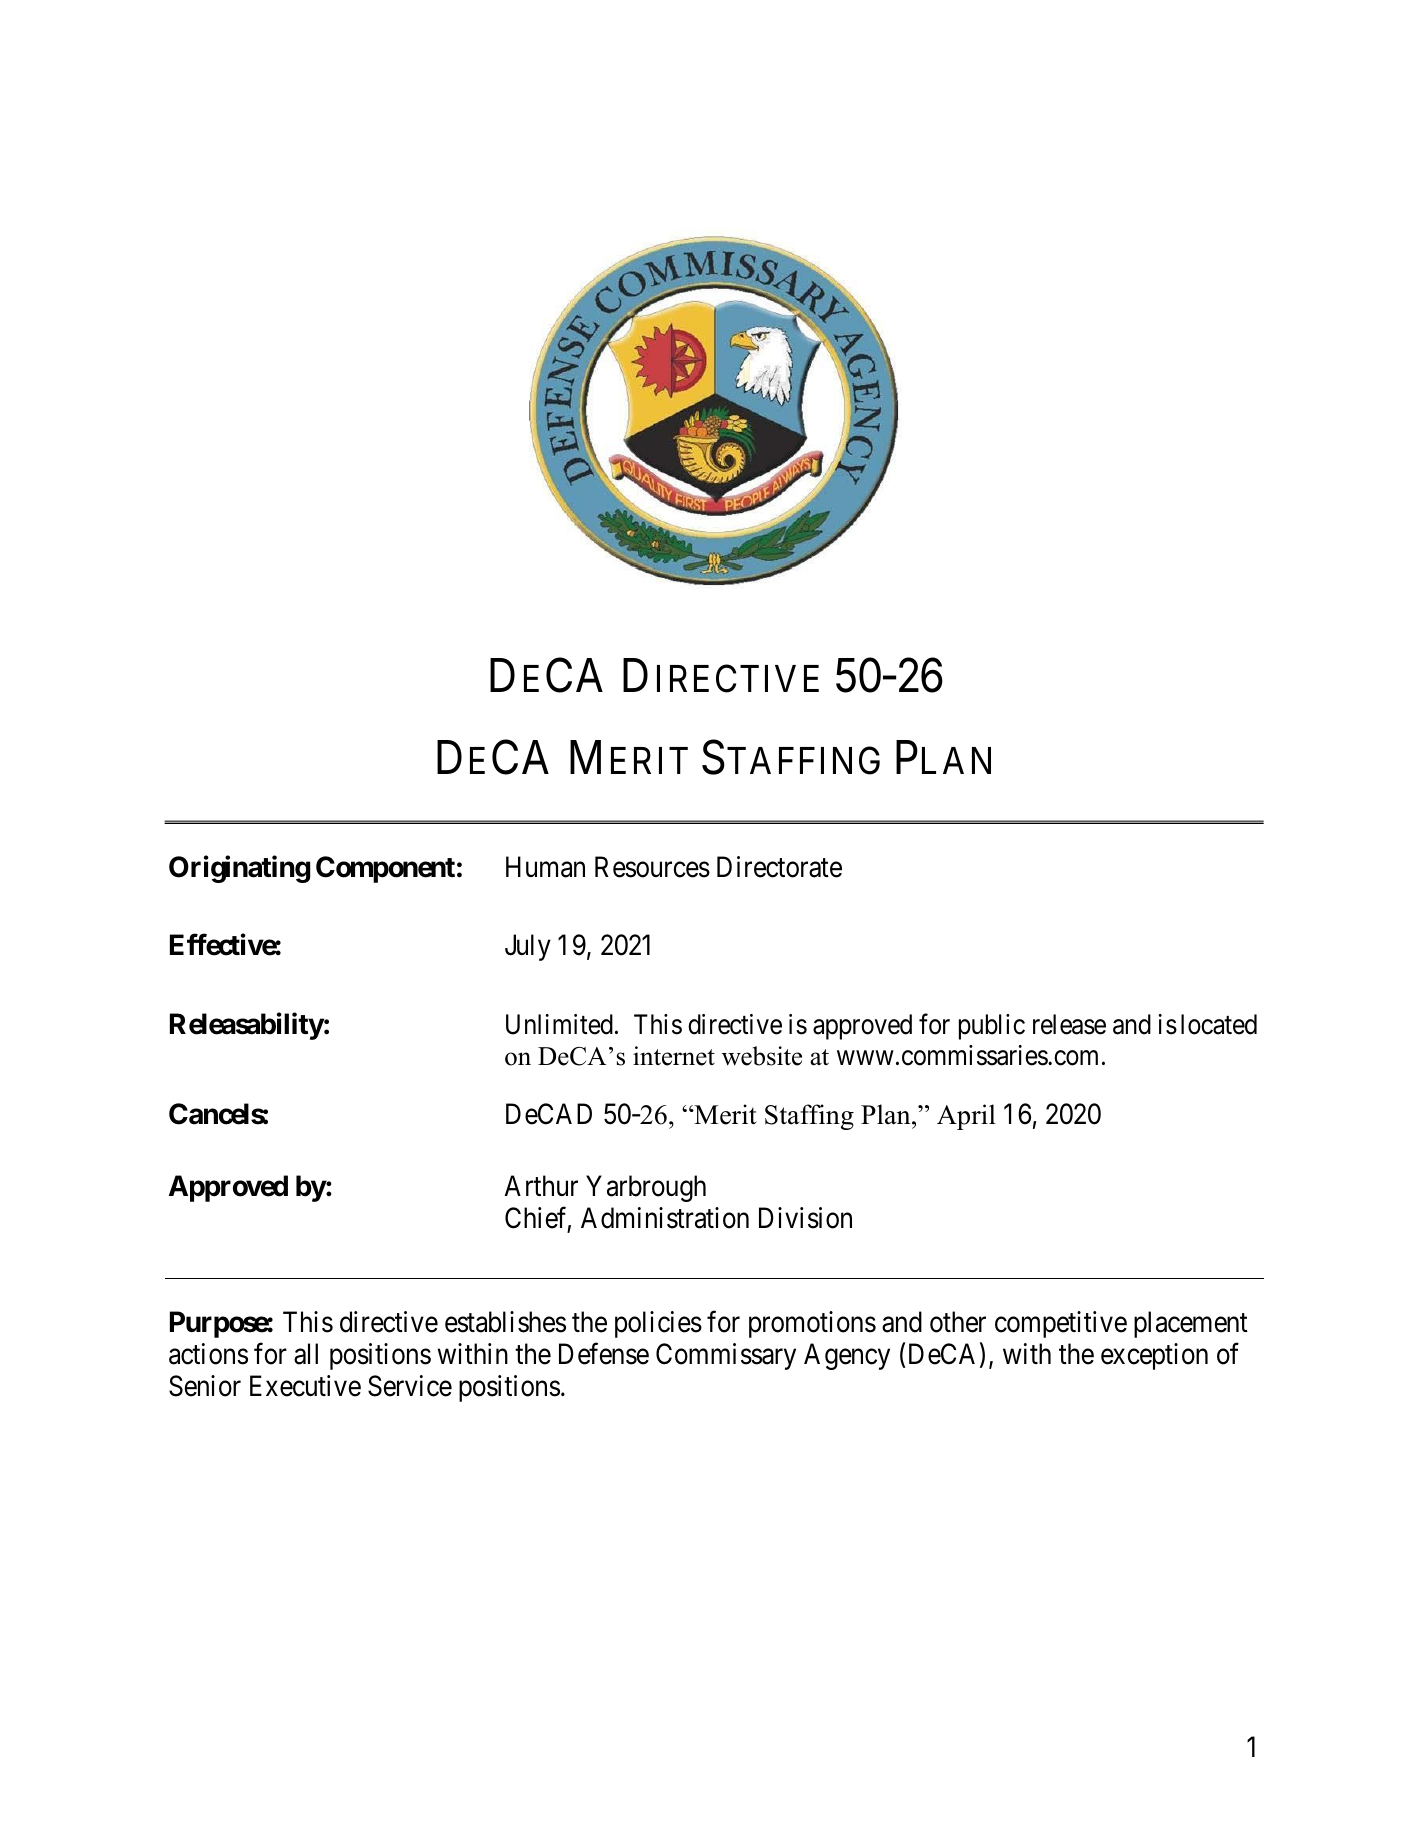  Describe the element at coordinates (966, 1117) in the screenshot. I see `April` at that location.
